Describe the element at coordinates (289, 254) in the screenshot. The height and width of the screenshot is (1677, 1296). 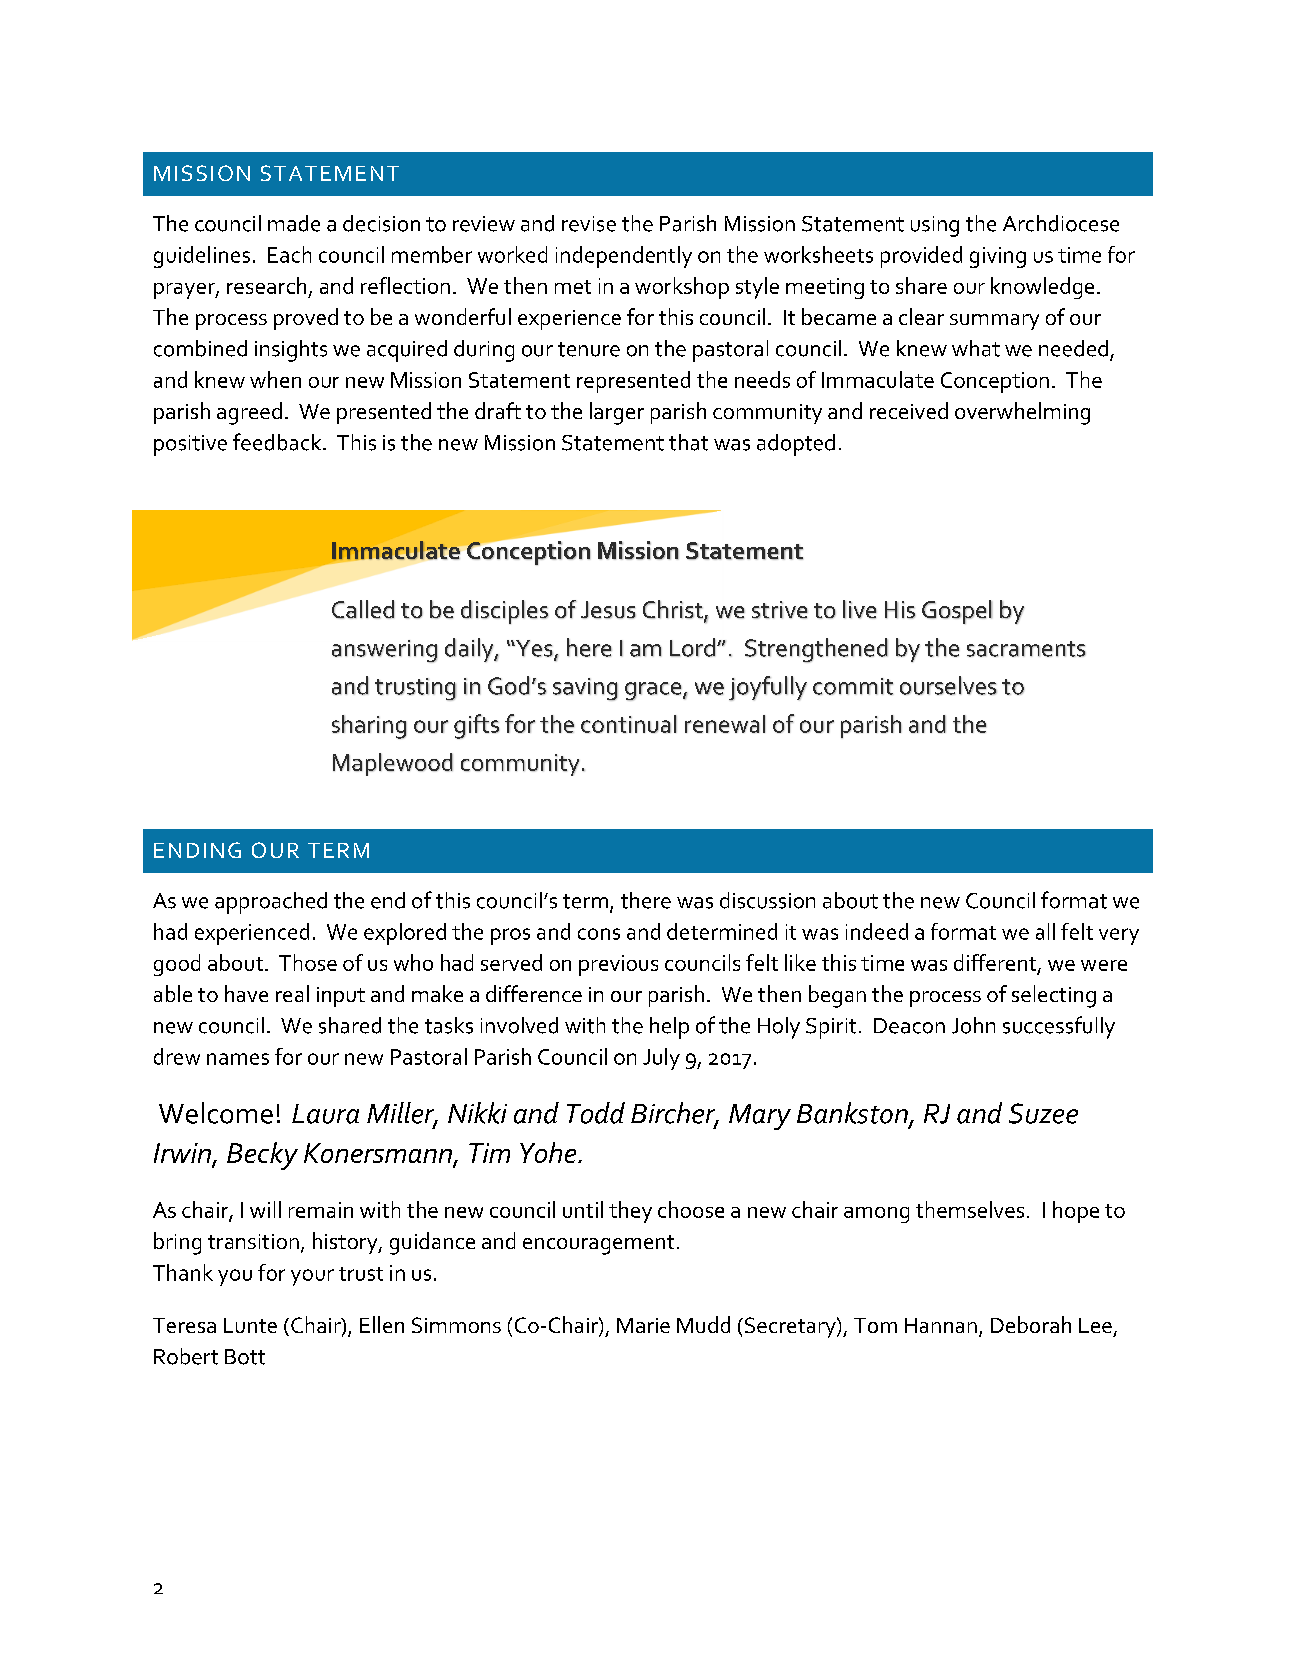
I see `Each` at that location.
